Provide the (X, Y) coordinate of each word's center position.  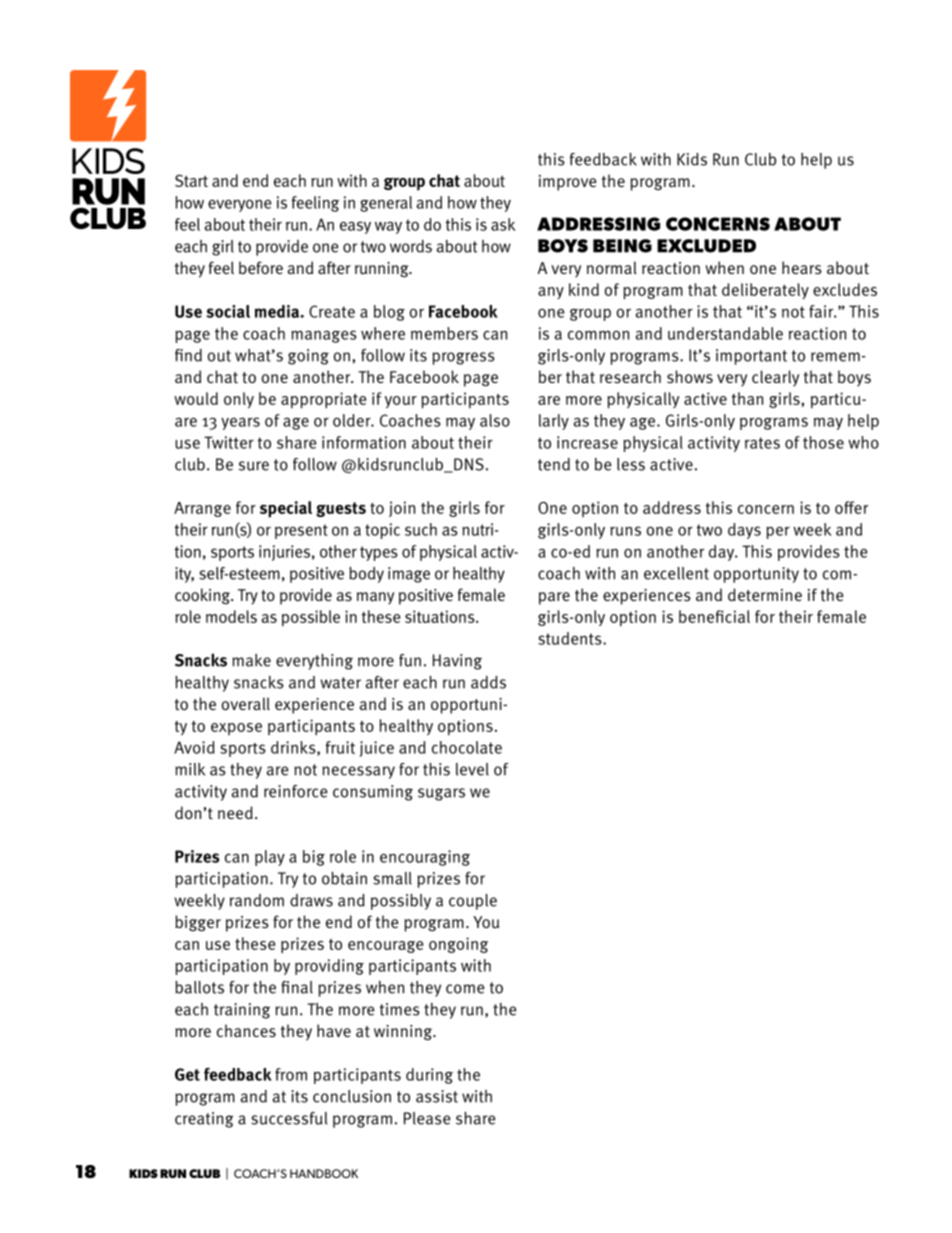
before (261, 267)
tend (554, 464)
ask (503, 224)
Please (427, 1118)
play (270, 858)
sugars (441, 794)
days (744, 531)
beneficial (714, 616)
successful (289, 1118)
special (286, 509)
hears (802, 267)
